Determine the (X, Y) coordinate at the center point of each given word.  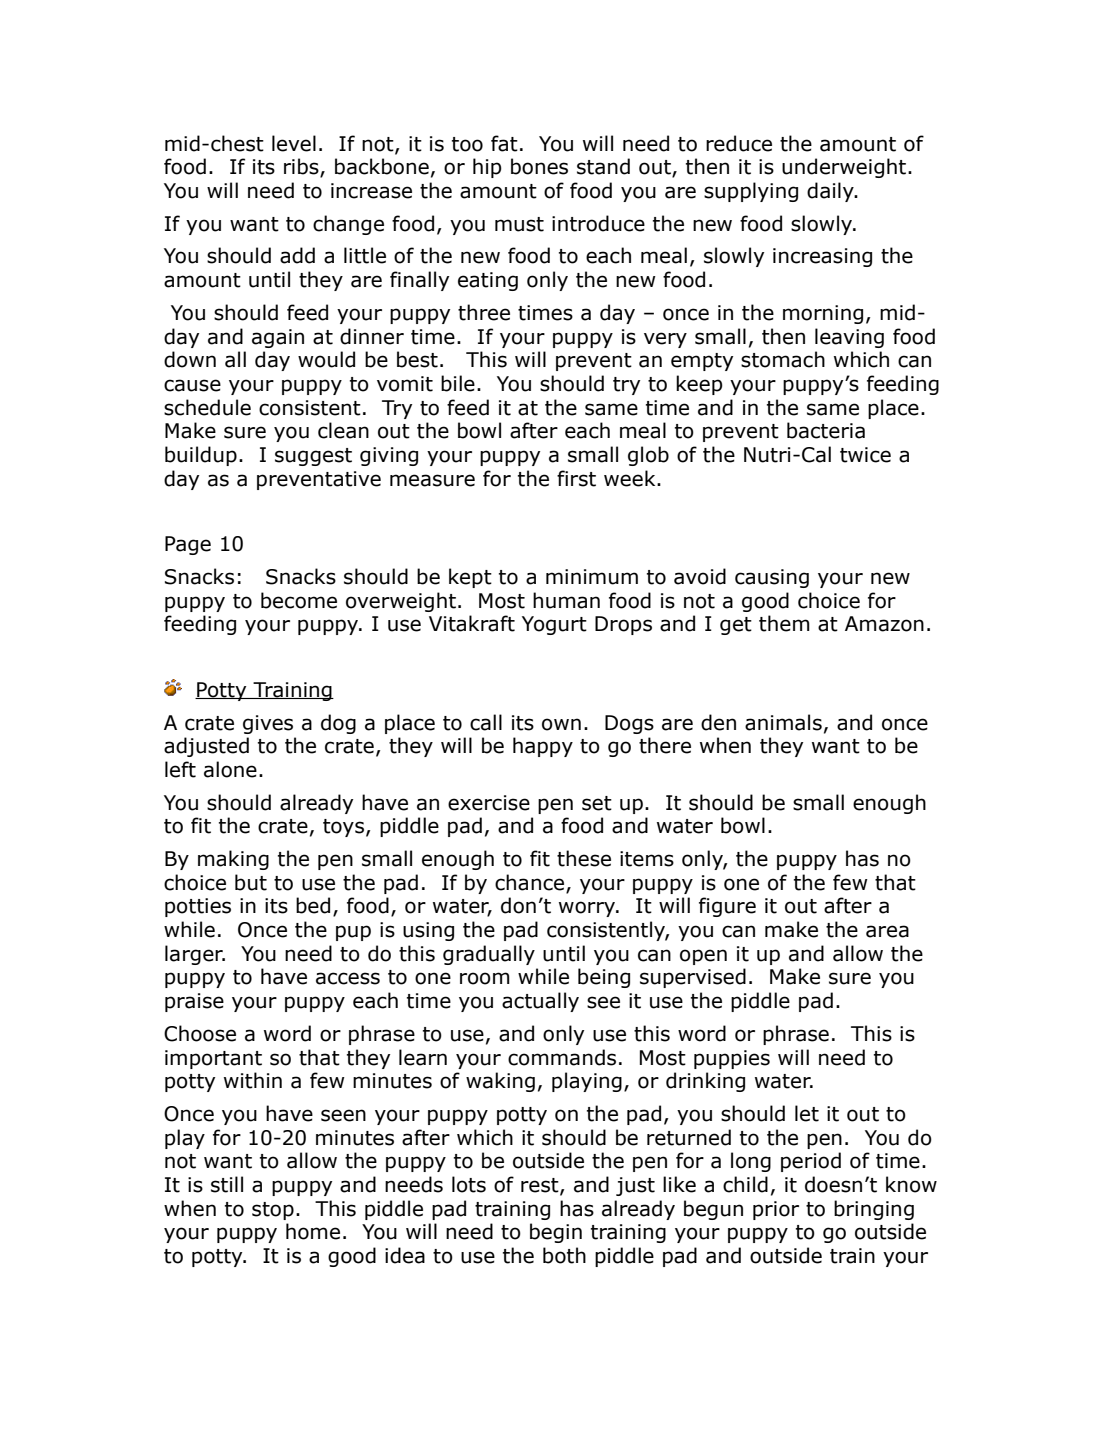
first (576, 478)
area (887, 931)
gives (268, 724)
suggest (313, 457)
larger (195, 955)
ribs (302, 167)
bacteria (826, 430)
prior (776, 1210)
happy (543, 747)
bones (539, 166)
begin (556, 1233)
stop (273, 1211)
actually (540, 1002)
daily (831, 192)
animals (783, 722)
